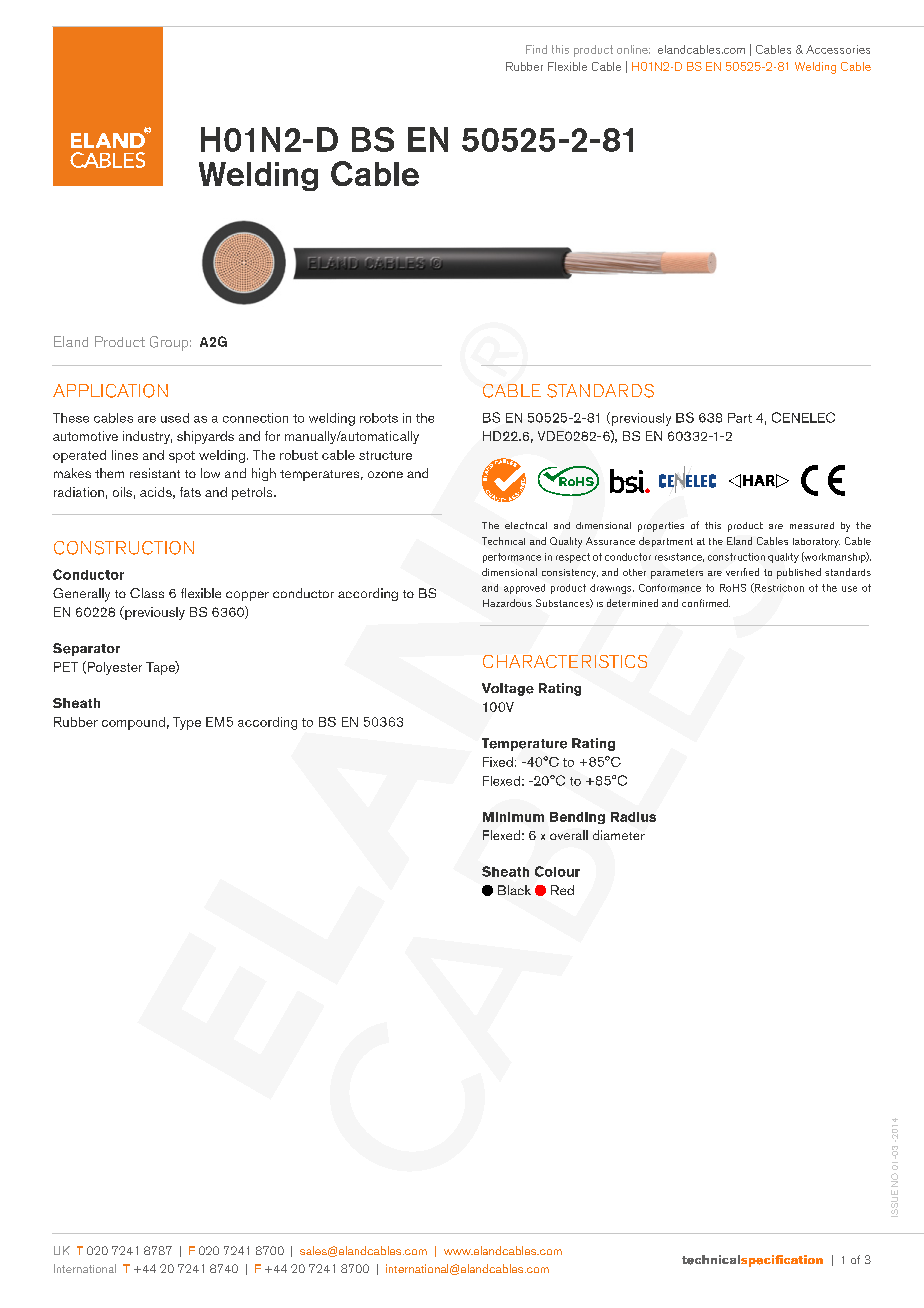 The image size is (924, 1308). Describe the element at coordinates (385, 455) in the screenshot. I see `structure` at that location.
